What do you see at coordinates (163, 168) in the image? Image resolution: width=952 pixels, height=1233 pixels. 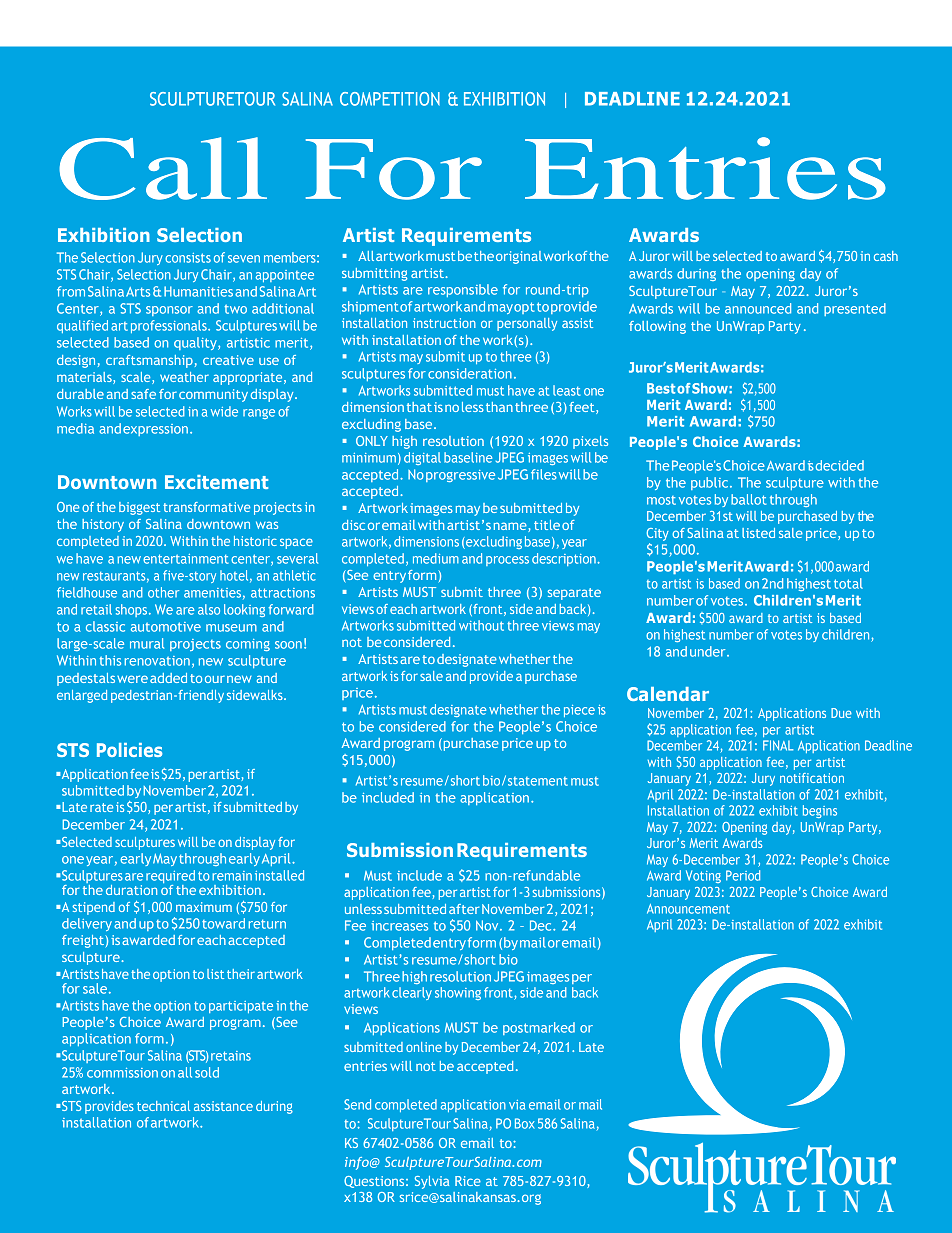 I see `Call` at bounding box center [163, 168].
